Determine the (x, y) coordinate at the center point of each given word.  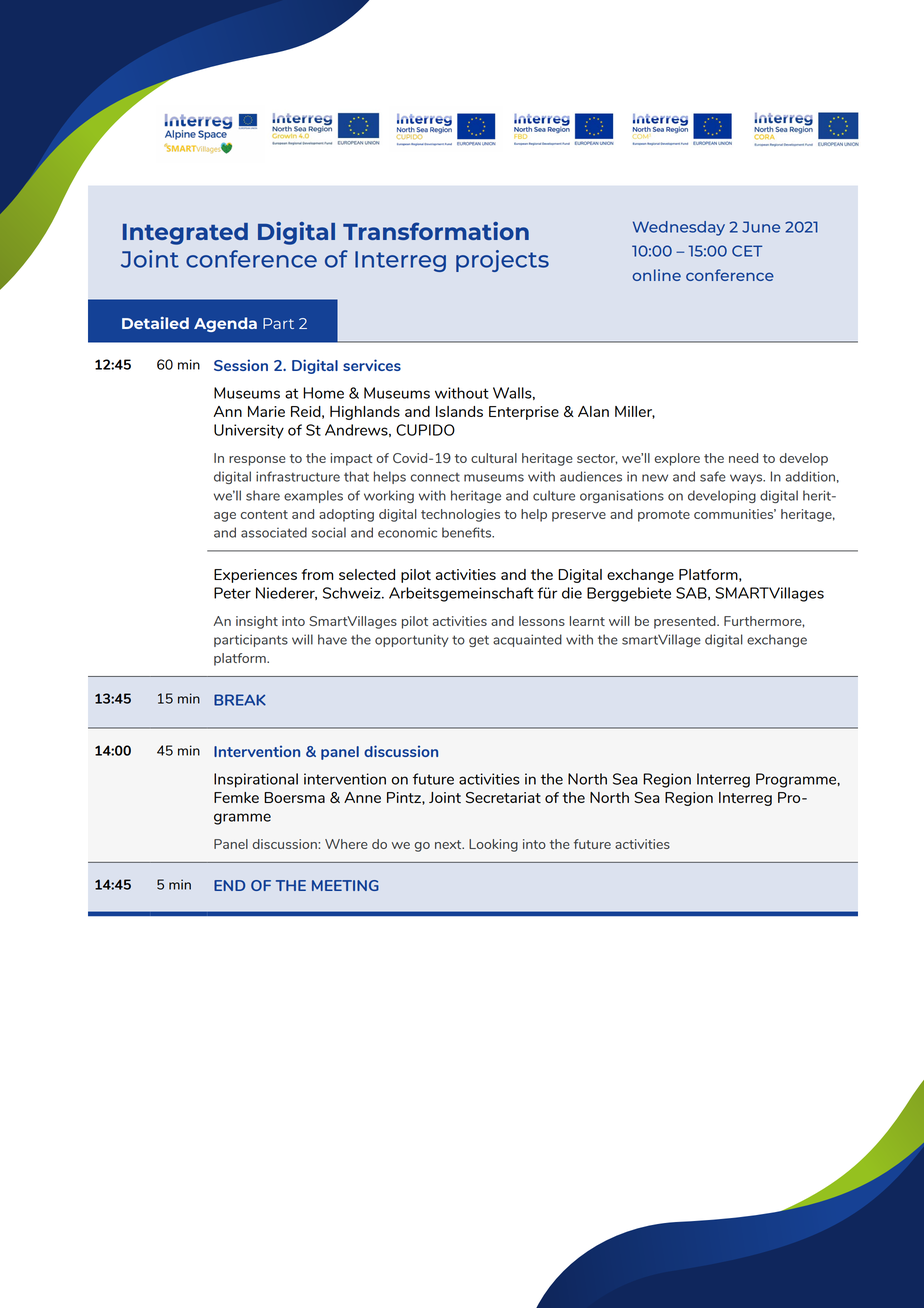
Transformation (436, 231)
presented (686, 622)
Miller (635, 412)
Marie (266, 411)
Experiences (255, 576)
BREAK (240, 700)
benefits (468, 532)
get (479, 641)
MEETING (345, 885)
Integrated (185, 234)
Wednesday (679, 228)
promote (664, 516)
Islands (459, 411)
